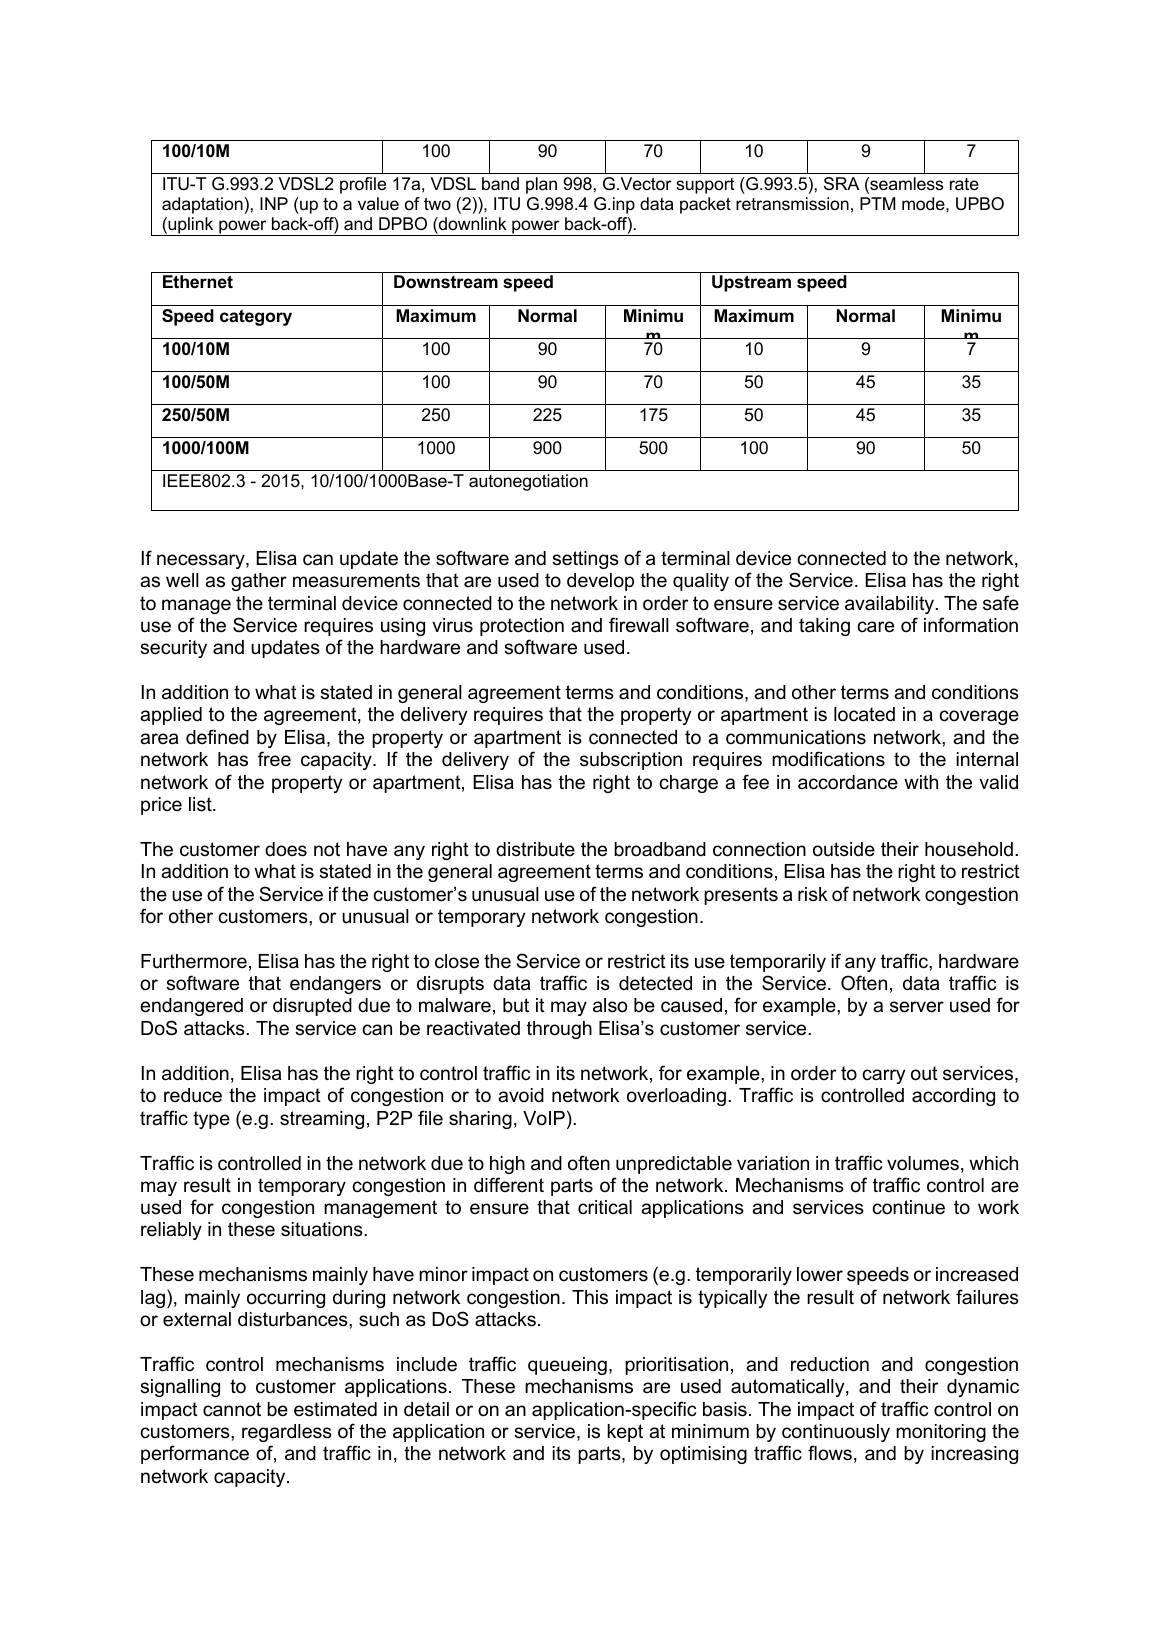  I want to click on avoid, so click(521, 1095).
